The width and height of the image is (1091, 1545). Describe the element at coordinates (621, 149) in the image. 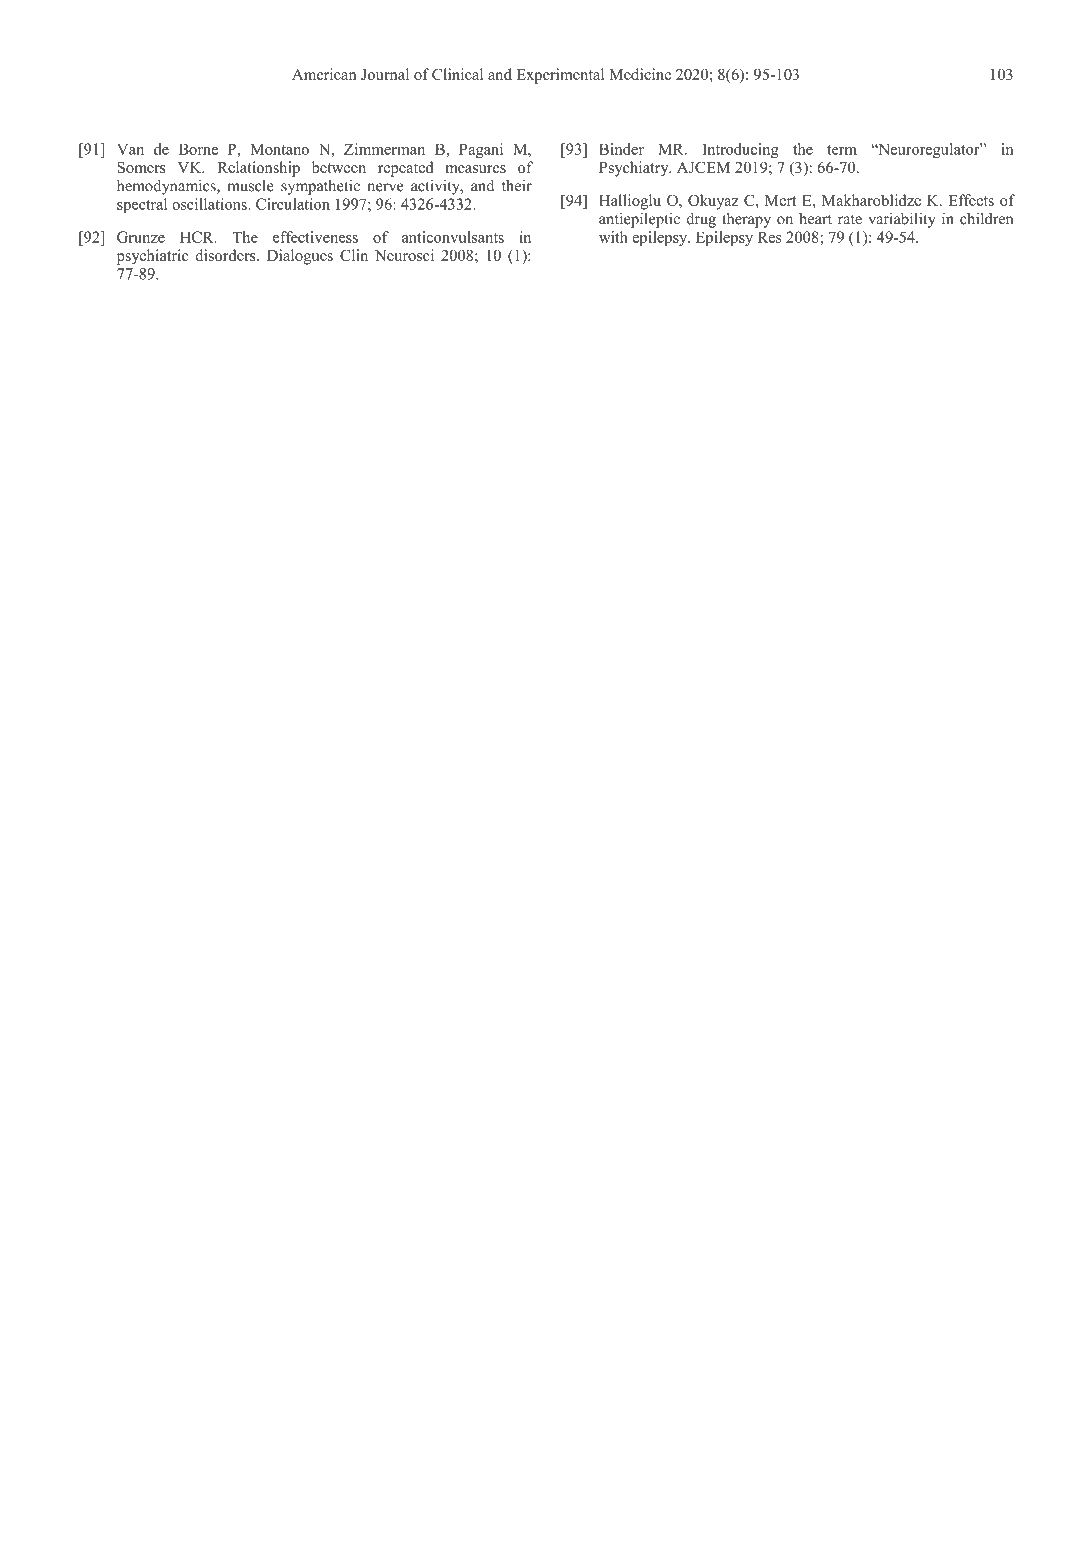

I see `Binder` at that location.
